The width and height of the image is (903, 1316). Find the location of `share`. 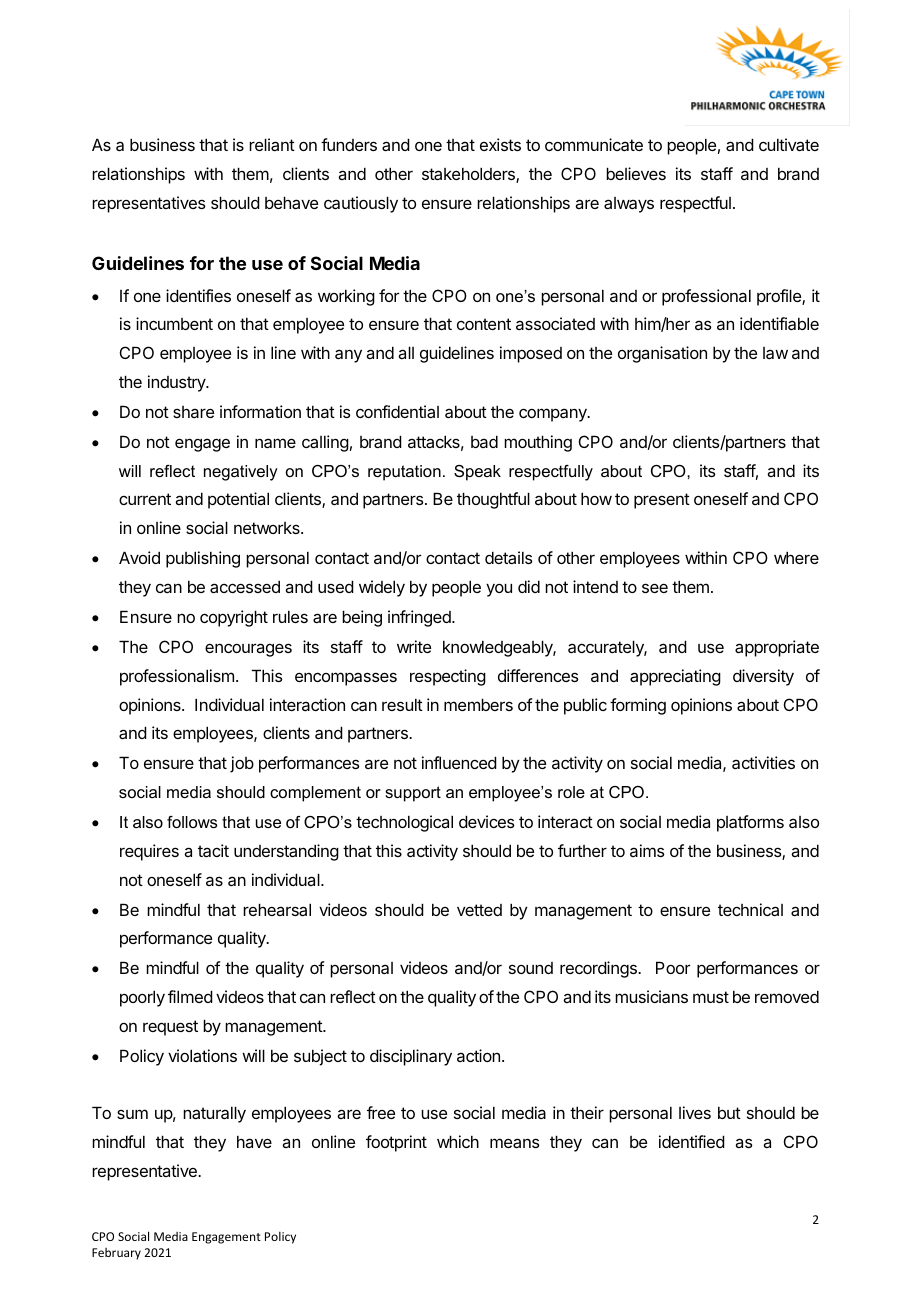

share is located at coordinates (193, 412).
